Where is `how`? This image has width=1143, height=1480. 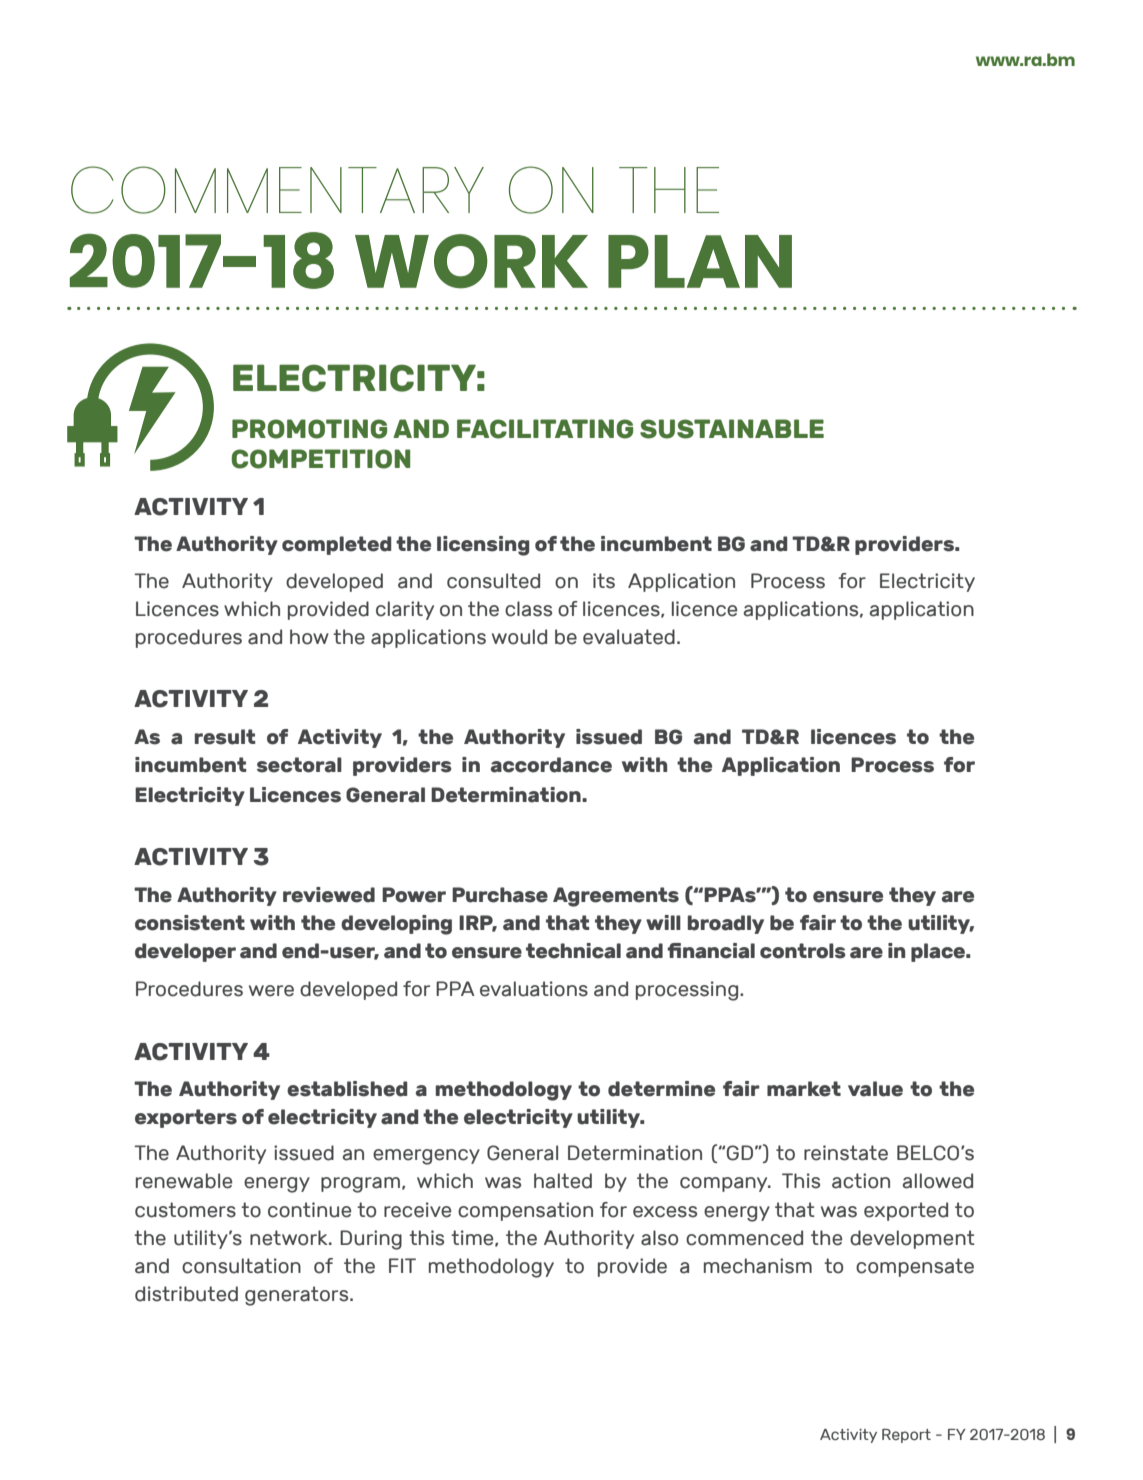 how is located at coordinates (309, 637).
